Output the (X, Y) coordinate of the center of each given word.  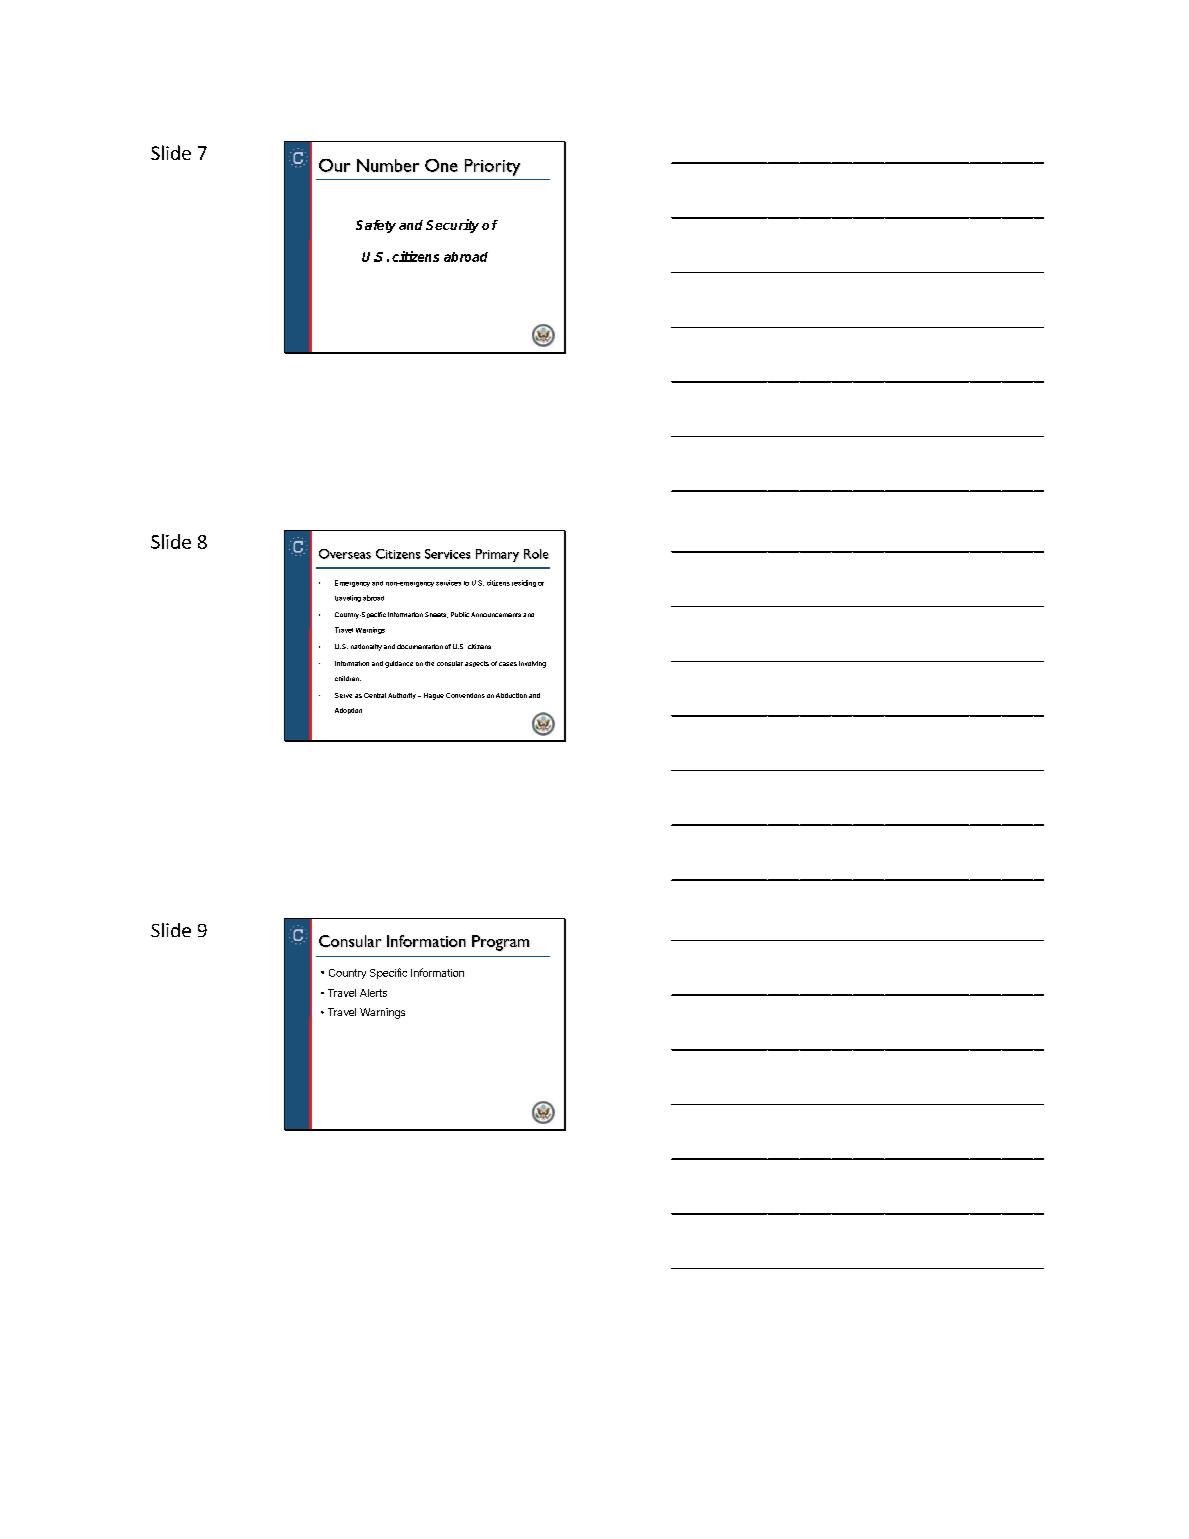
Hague (434, 696)
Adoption (348, 711)
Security (452, 226)
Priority (492, 167)
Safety (376, 226)
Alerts (373, 993)
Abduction (511, 695)
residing (524, 583)
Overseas (345, 554)
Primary (497, 555)
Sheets (436, 615)
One (441, 165)
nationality (366, 647)
